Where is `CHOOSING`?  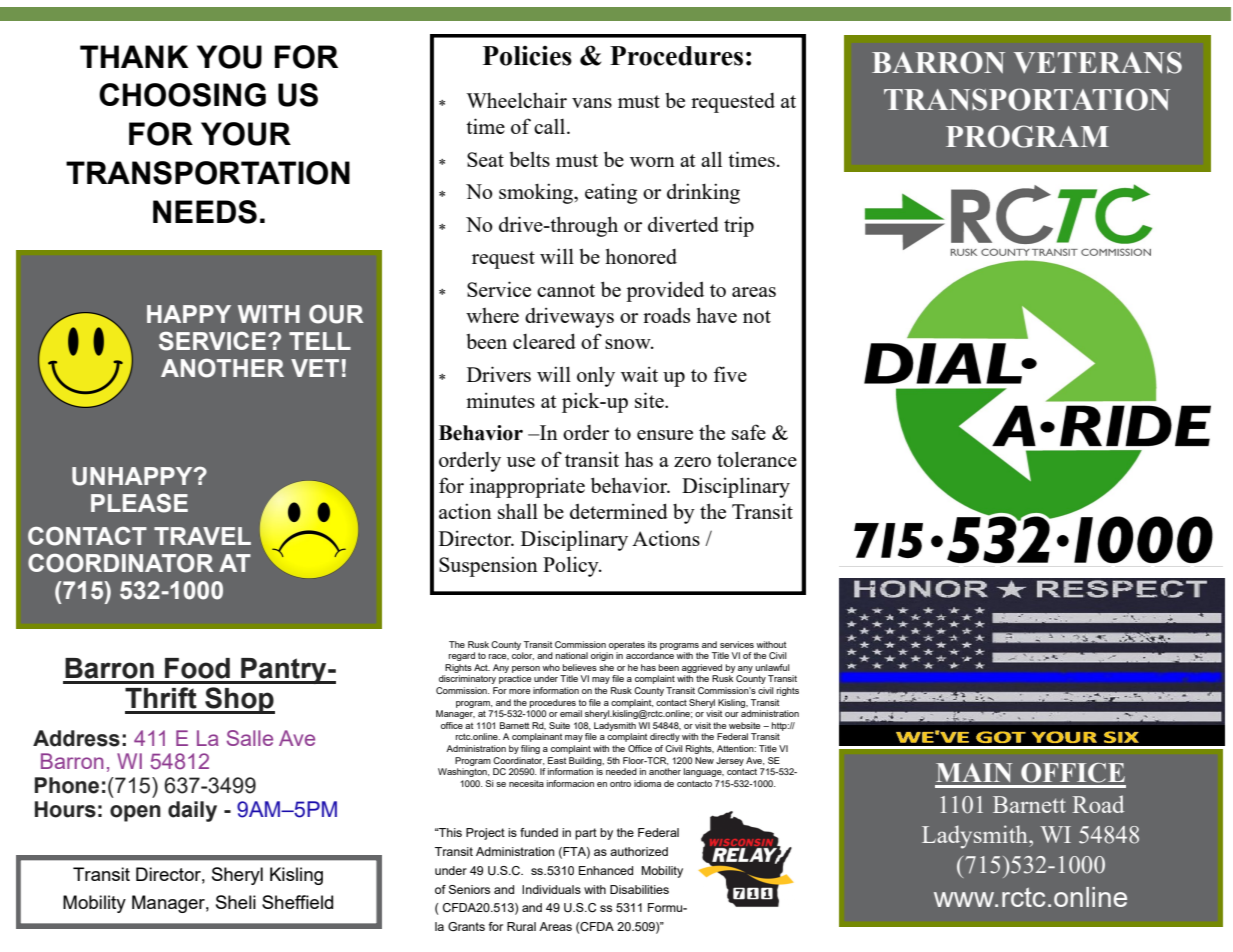
CHOOSING is located at coordinates (182, 95).
